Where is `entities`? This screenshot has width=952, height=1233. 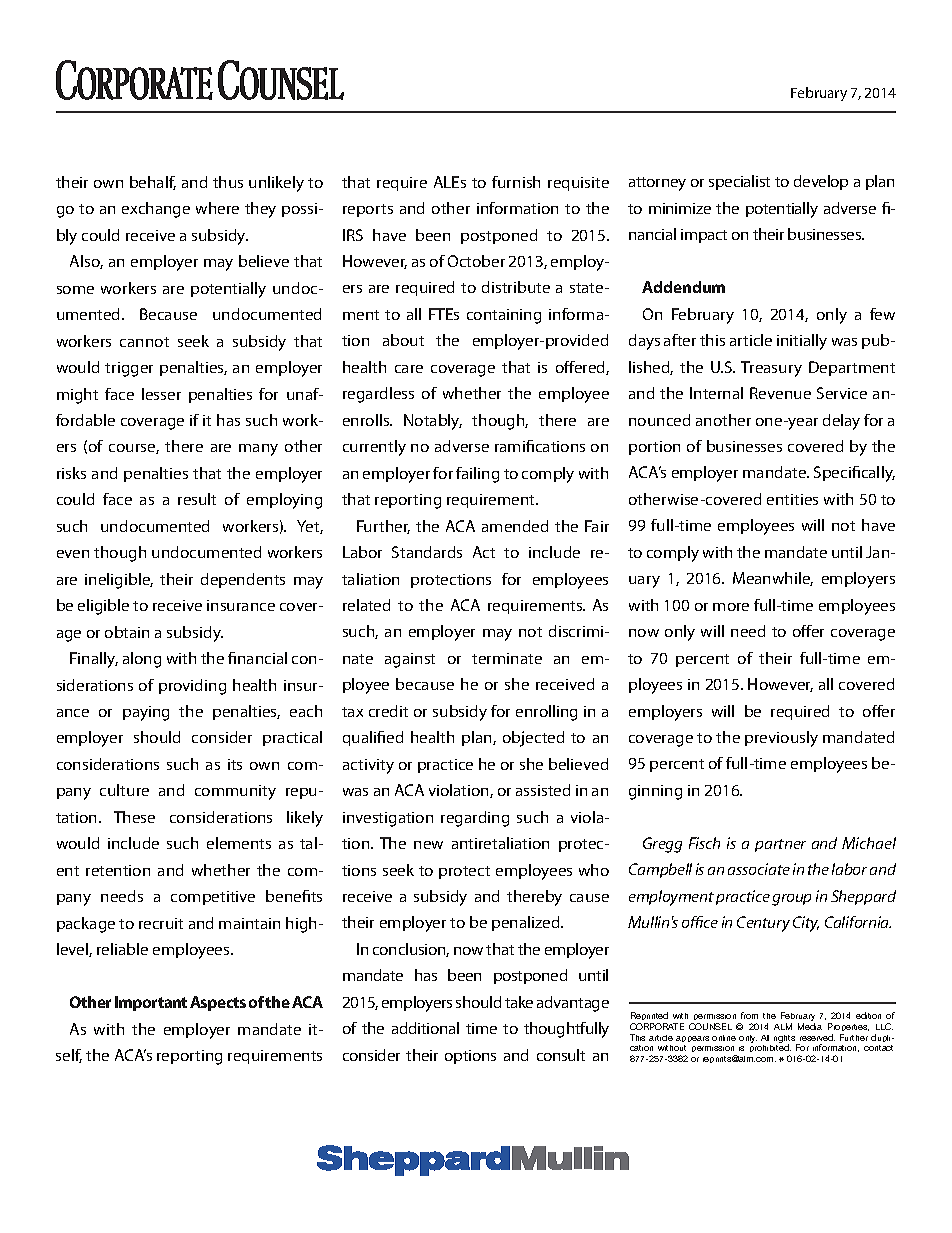
entities is located at coordinates (792, 499).
